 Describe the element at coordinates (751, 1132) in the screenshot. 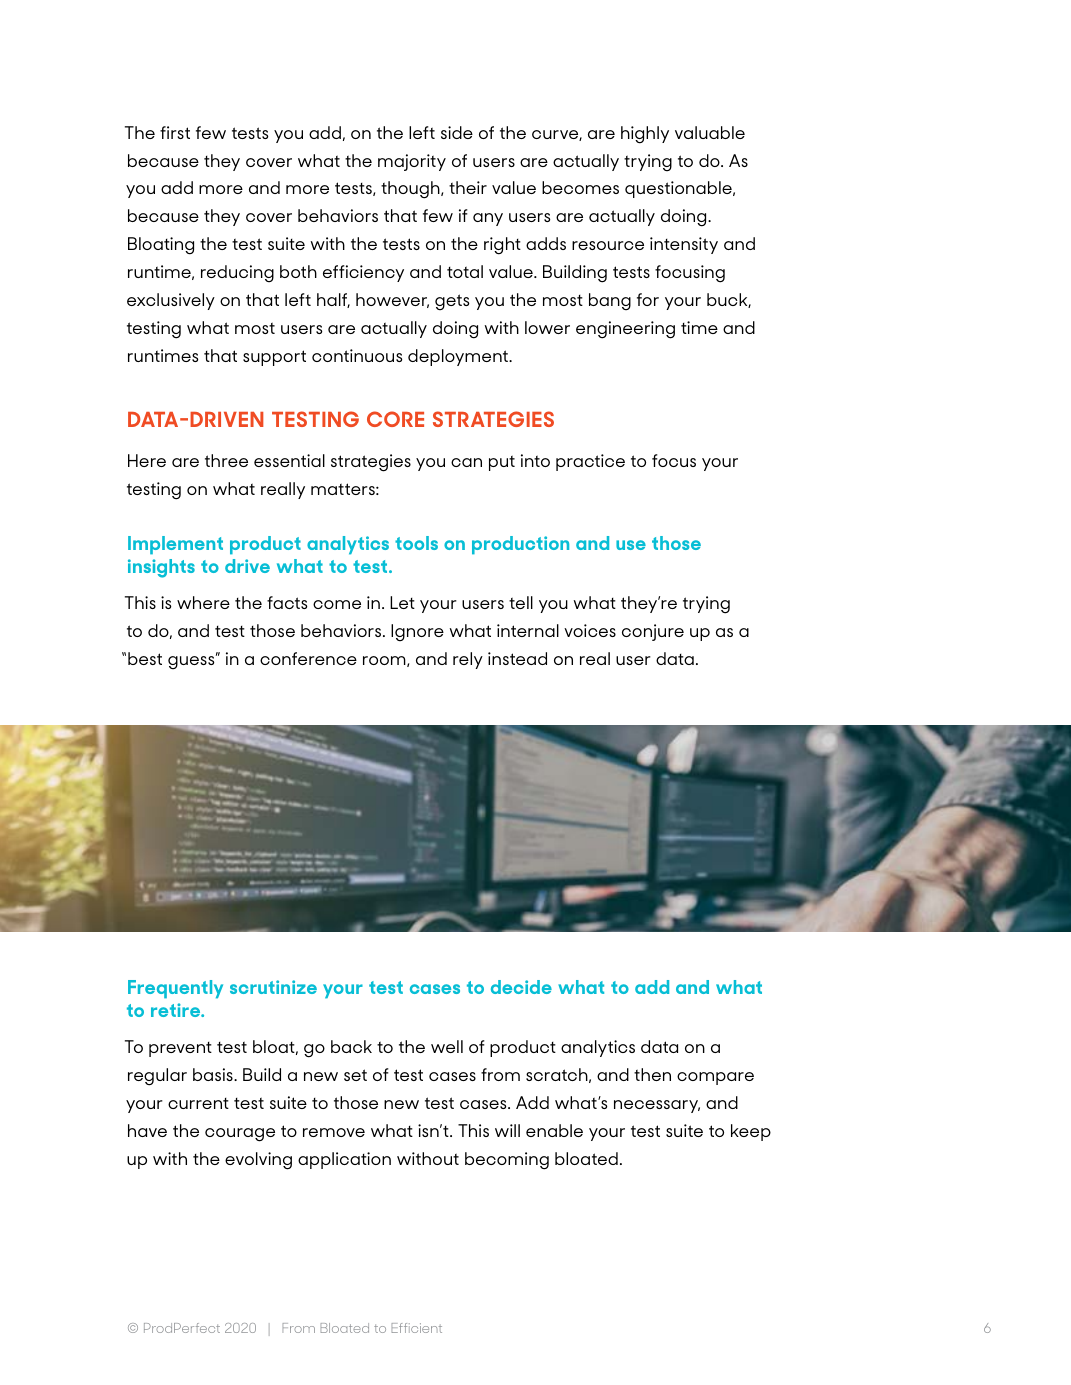

I see `keep` at that location.
